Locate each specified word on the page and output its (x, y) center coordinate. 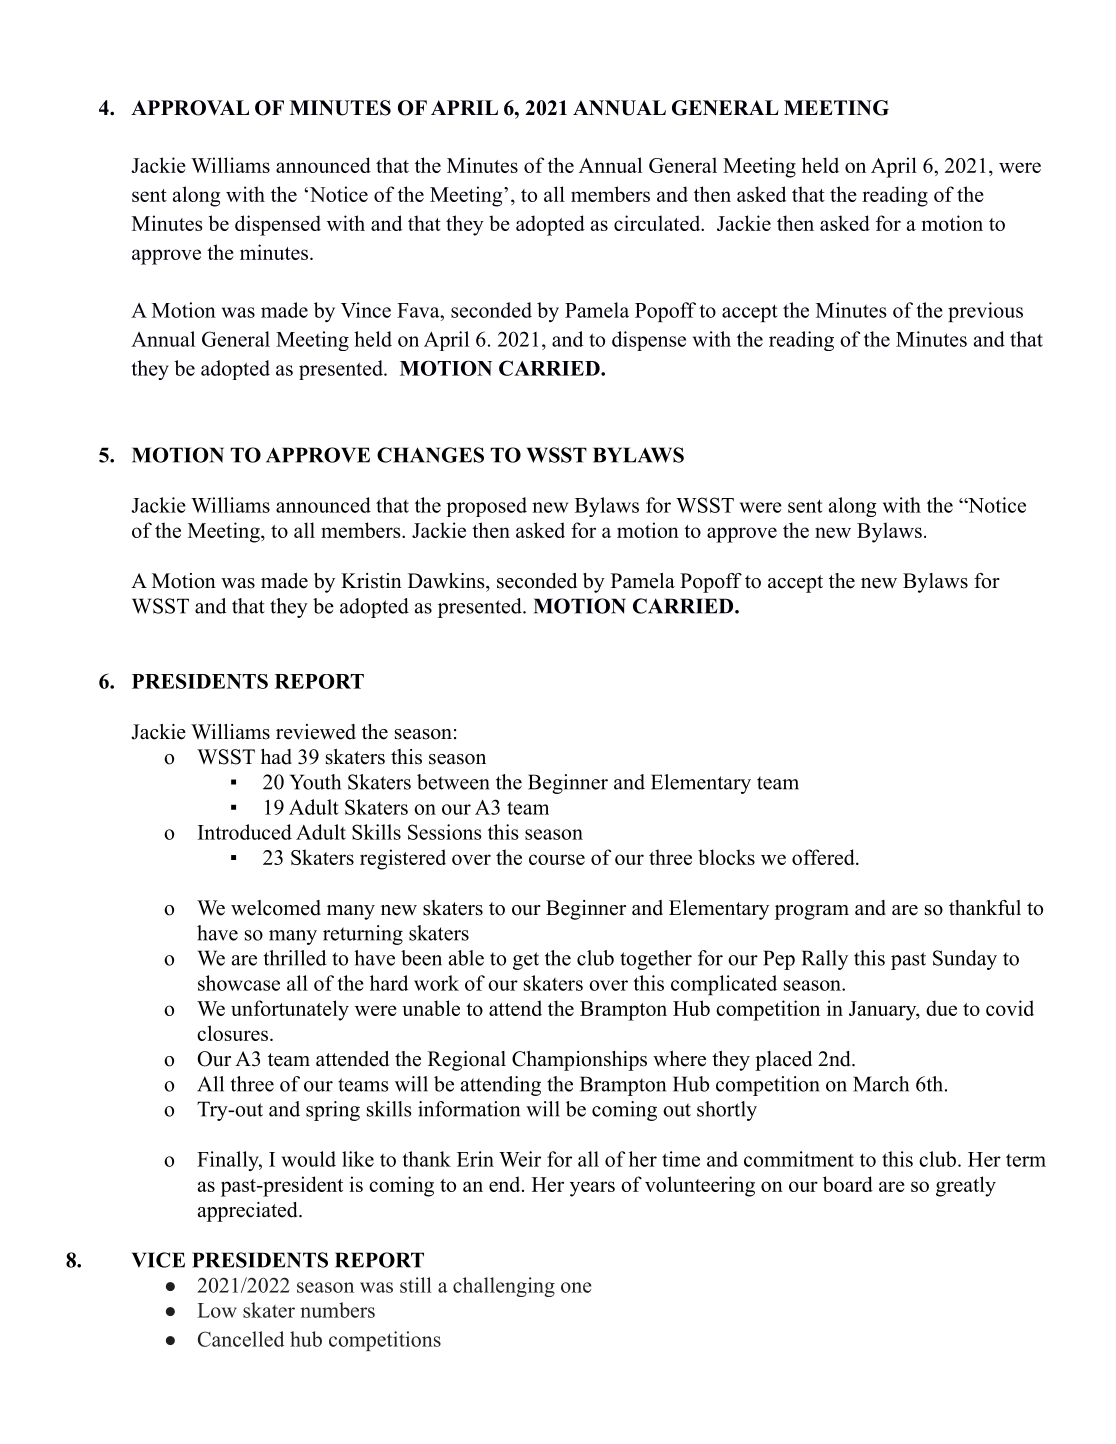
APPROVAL (190, 108)
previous (985, 312)
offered (824, 857)
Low (217, 1310)
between (453, 782)
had (276, 757)
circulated (658, 223)
